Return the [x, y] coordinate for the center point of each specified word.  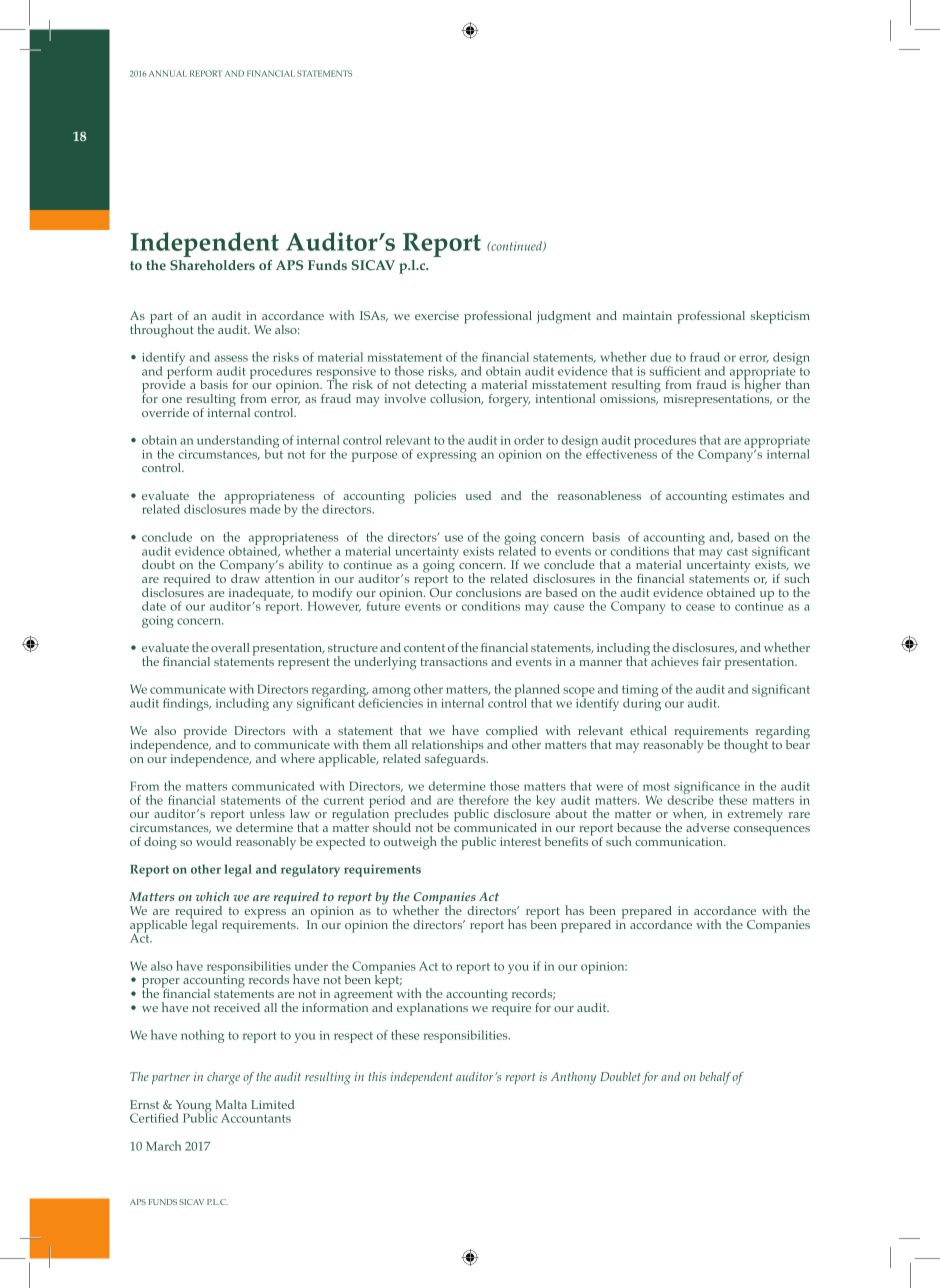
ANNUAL [168, 73]
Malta [231, 1104]
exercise [437, 315]
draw [245, 577]
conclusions [488, 592]
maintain [647, 315]
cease [700, 607]
